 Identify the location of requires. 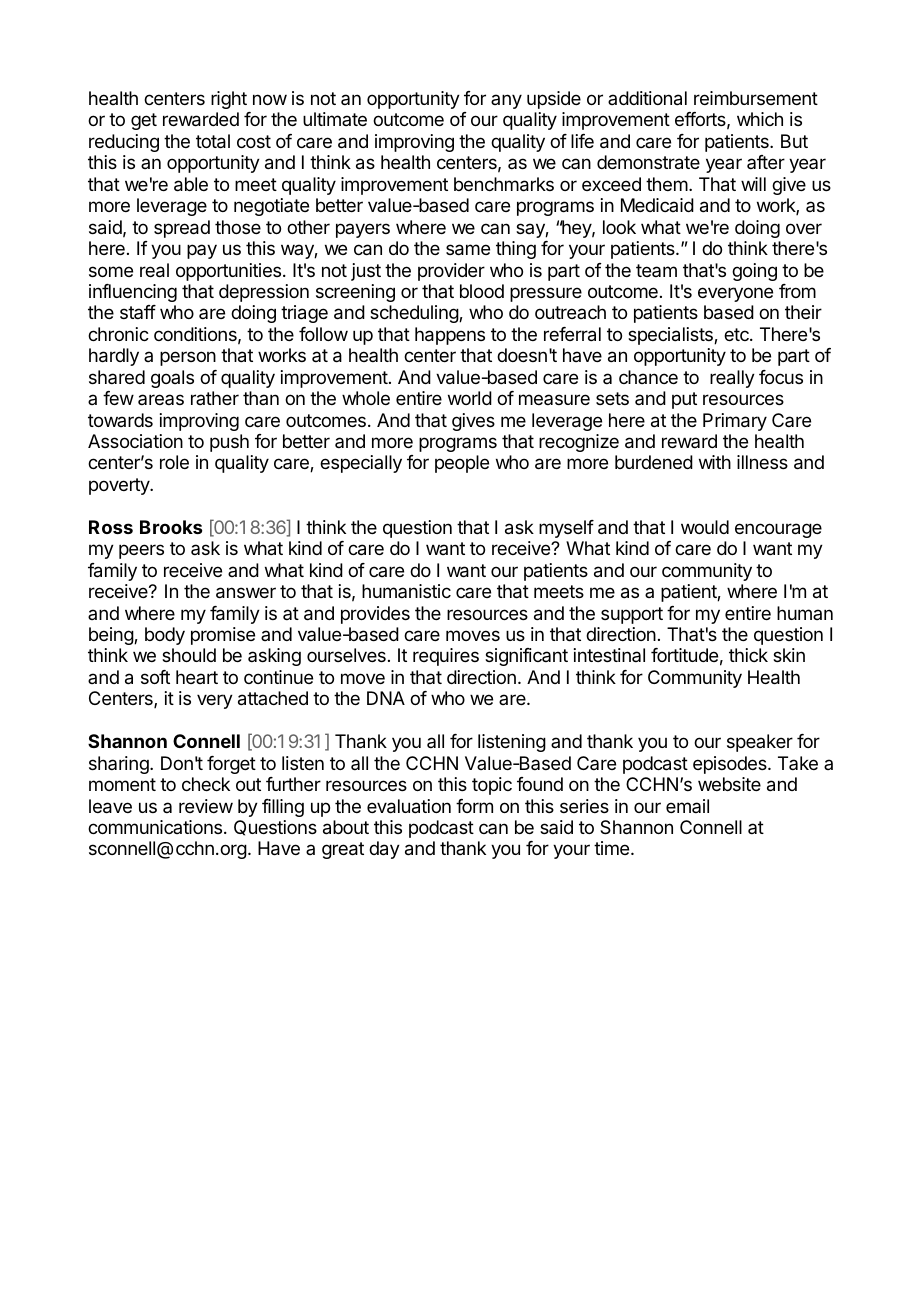
(446, 657).
